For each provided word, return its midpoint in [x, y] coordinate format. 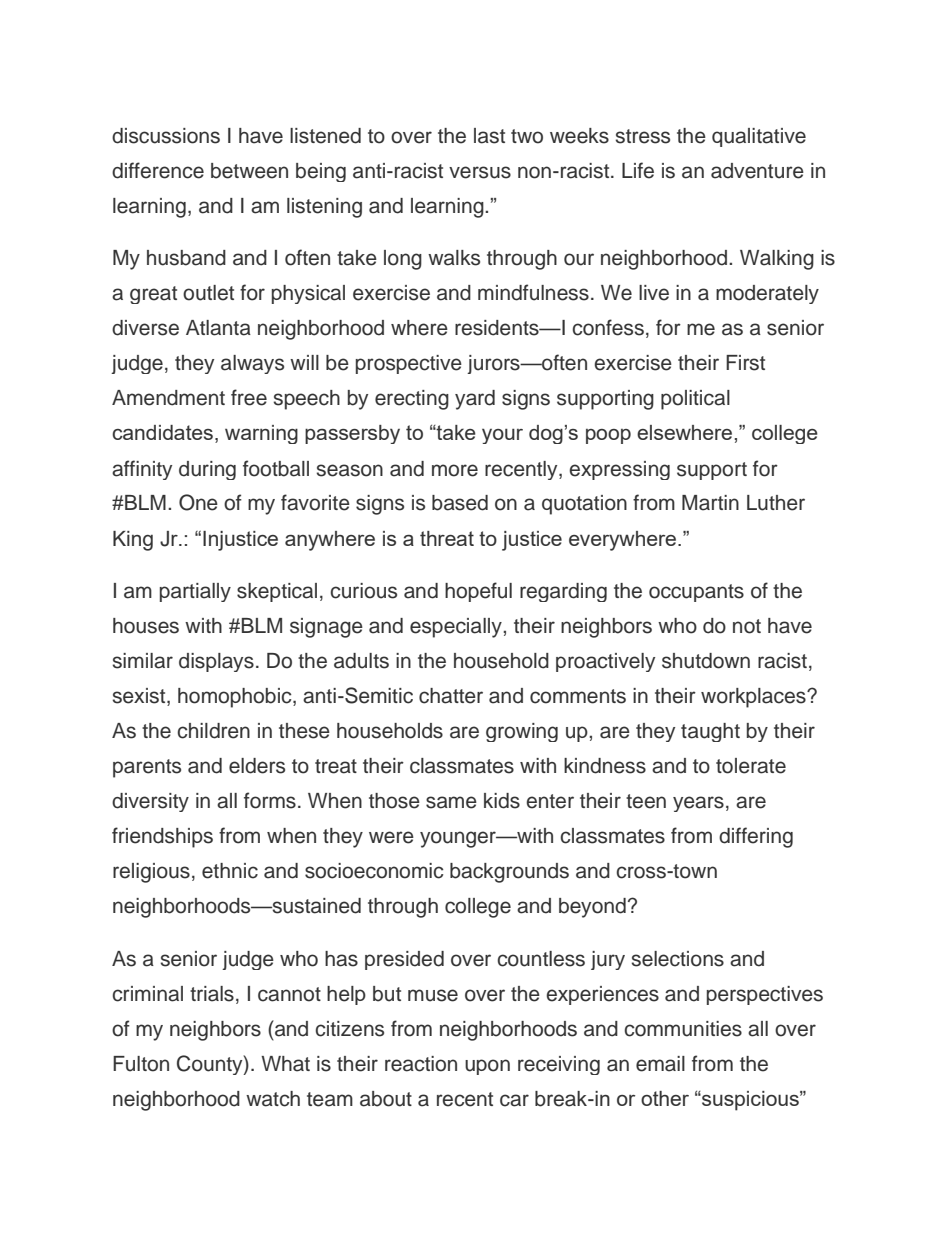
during [207, 470]
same [451, 802]
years [698, 804]
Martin [710, 503]
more [455, 470]
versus [480, 172]
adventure [757, 171]
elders [257, 766]
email [660, 1064]
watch [273, 1099]
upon [487, 1067]
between [249, 171]
